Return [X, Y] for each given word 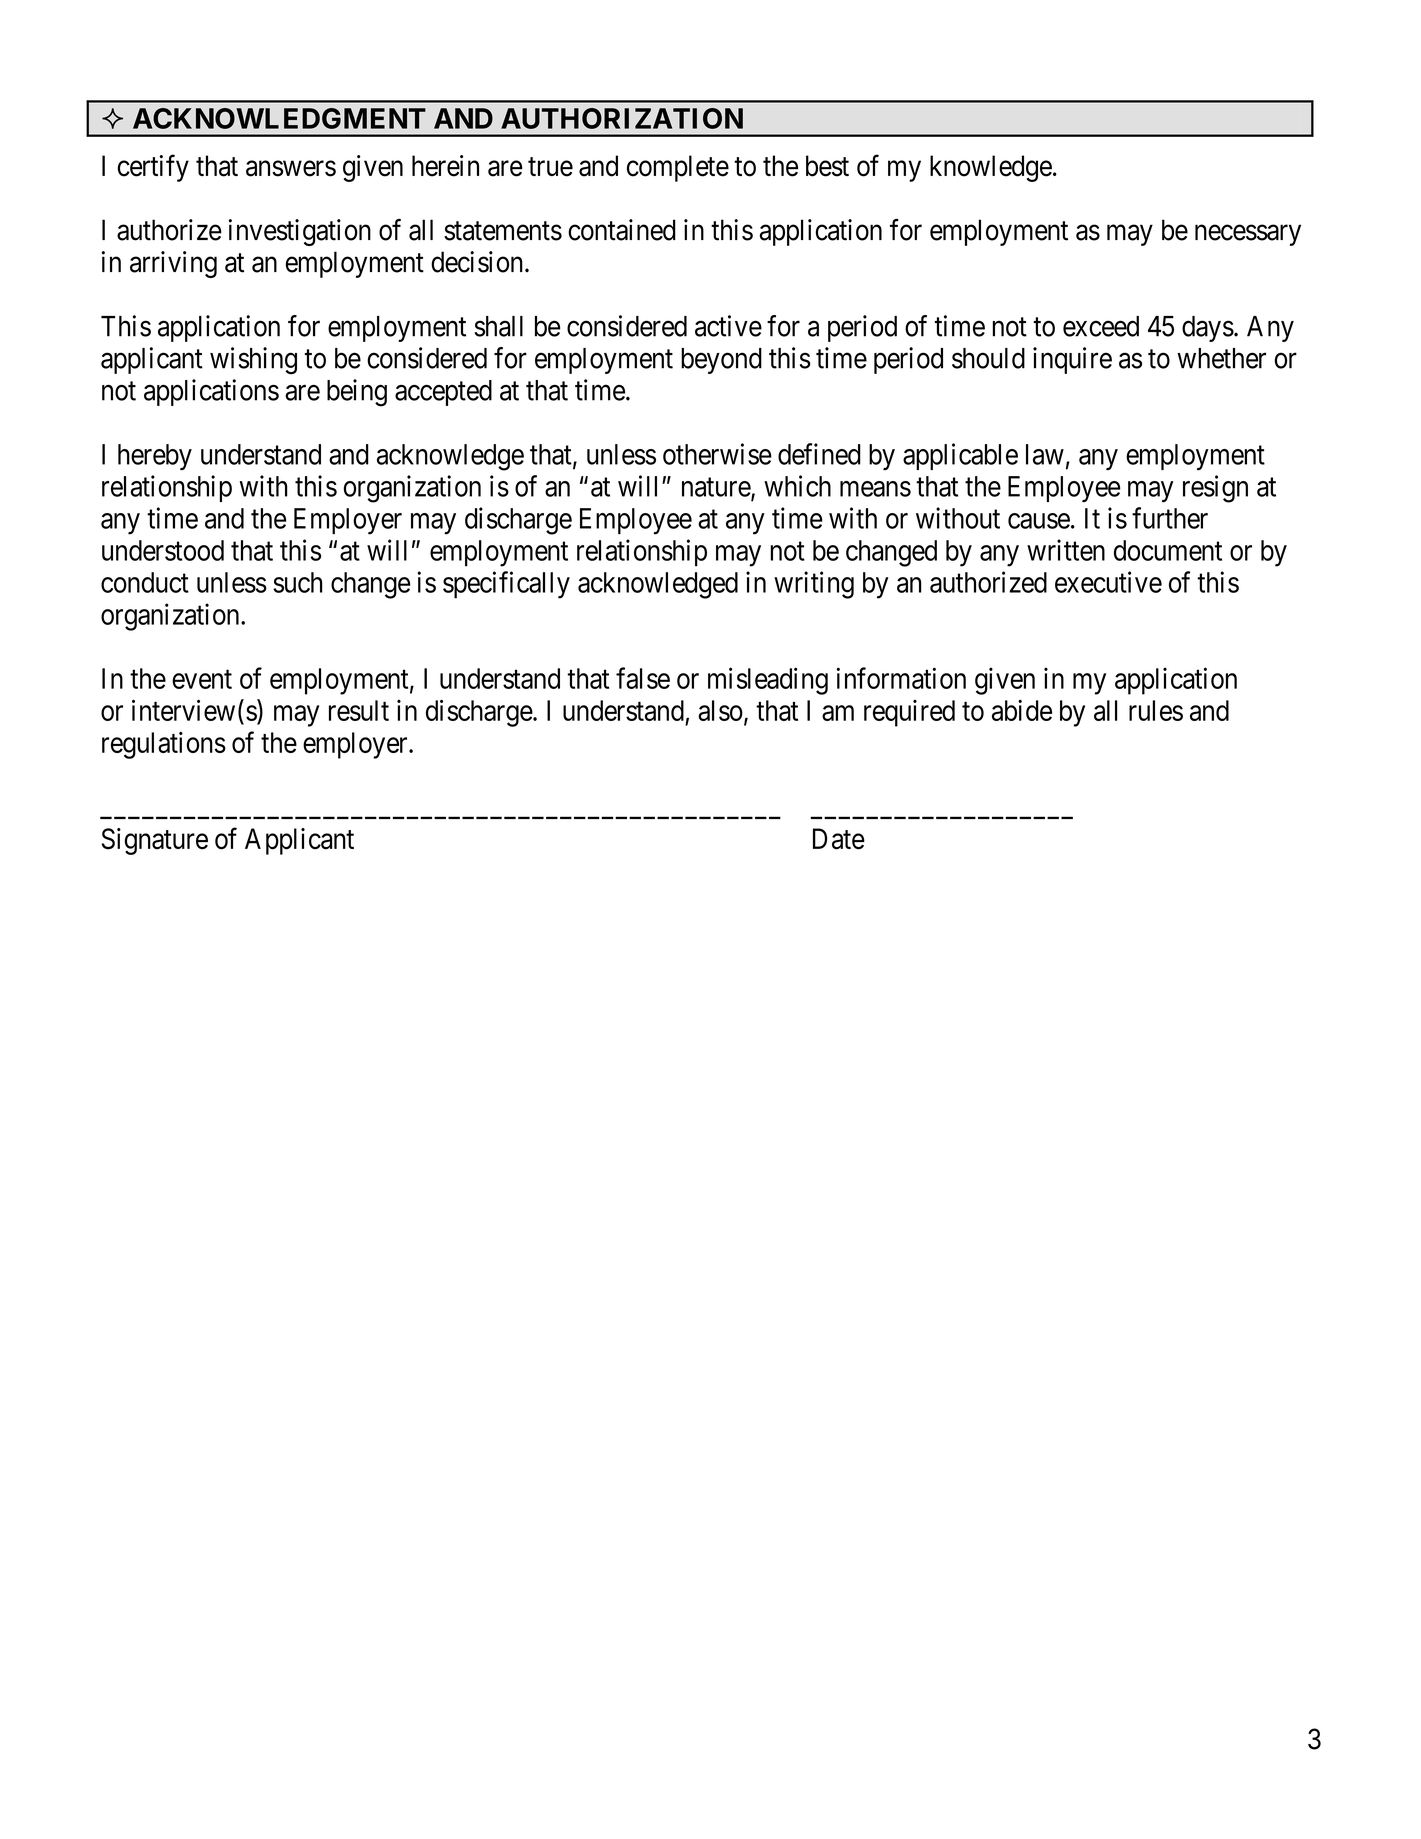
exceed [1101, 326]
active [728, 326]
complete [678, 168]
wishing [253, 361]
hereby [155, 457]
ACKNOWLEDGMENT [279, 118]
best [827, 166]
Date [839, 839]
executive [1108, 582]
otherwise [717, 454]
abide [1022, 710]
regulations [164, 745]
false [643, 678]
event [202, 679]
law [1045, 454]
